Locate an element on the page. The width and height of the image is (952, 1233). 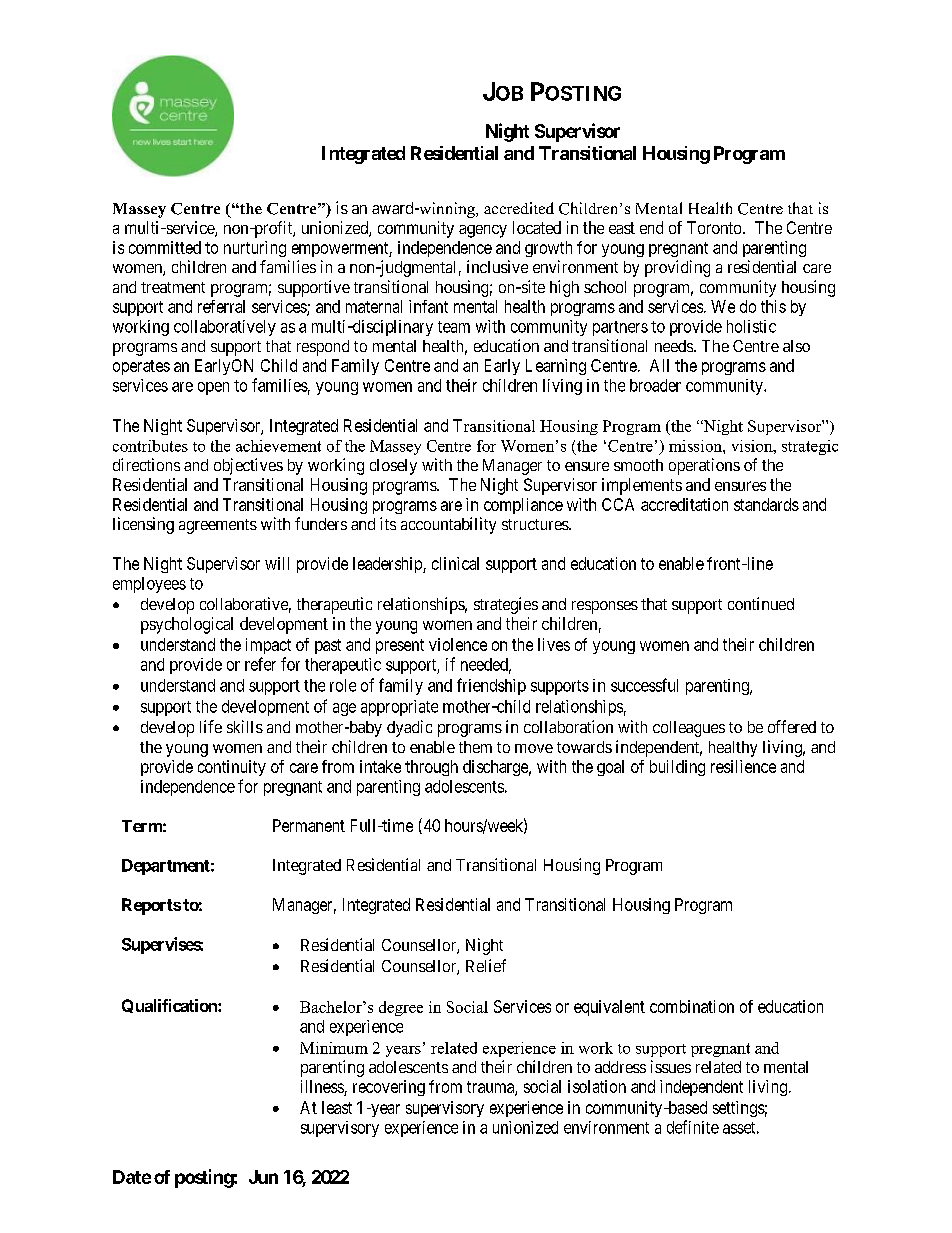
Jun is located at coordinates (263, 1177).
